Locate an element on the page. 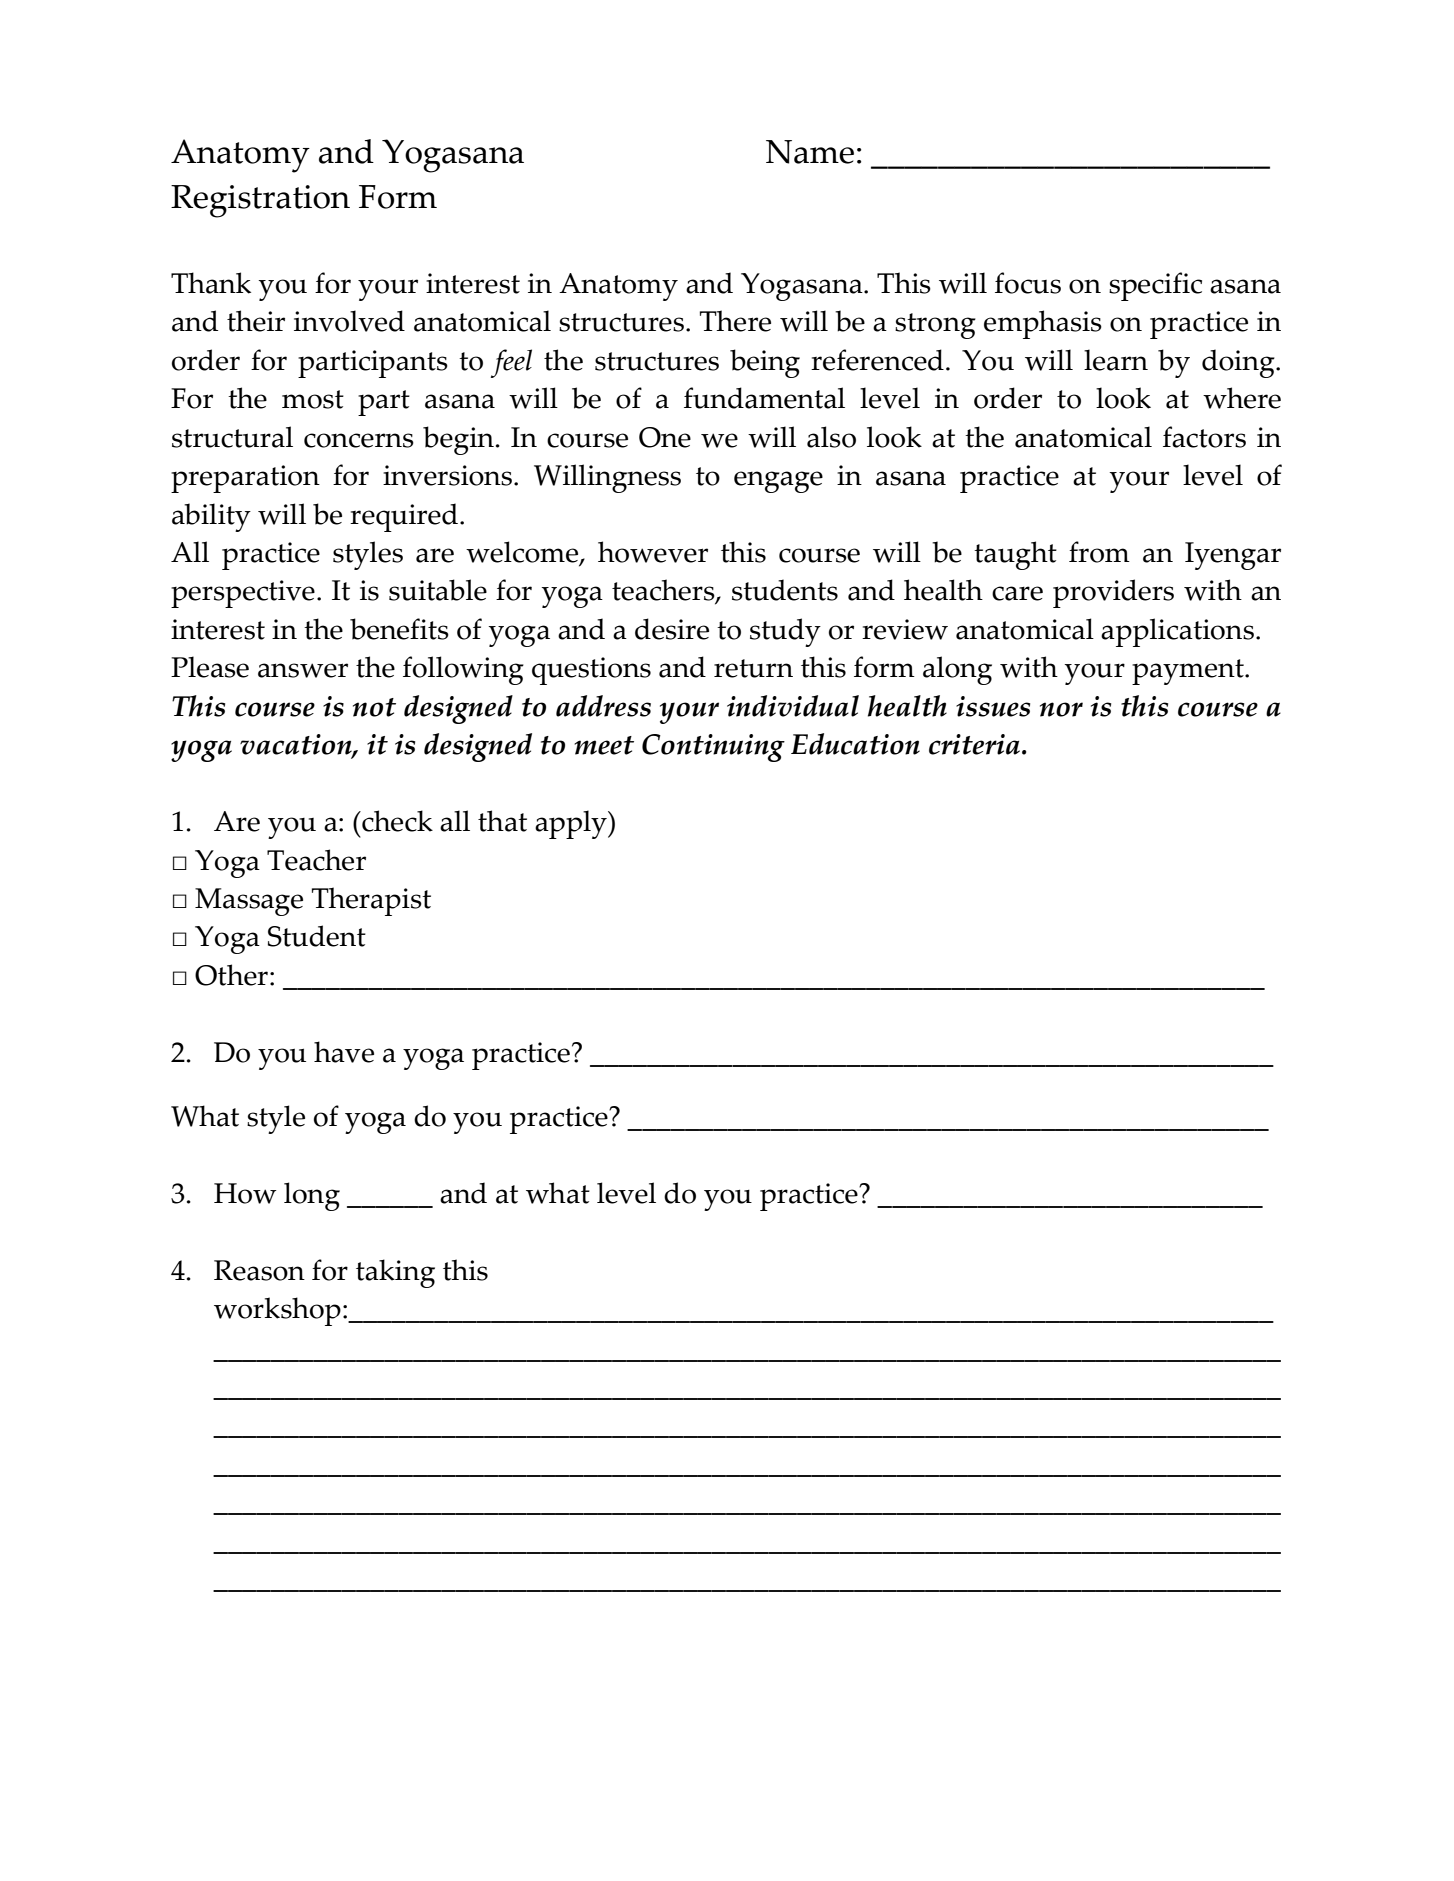 The height and width of the page is (1881, 1454). Reason is located at coordinates (259, 1270).
